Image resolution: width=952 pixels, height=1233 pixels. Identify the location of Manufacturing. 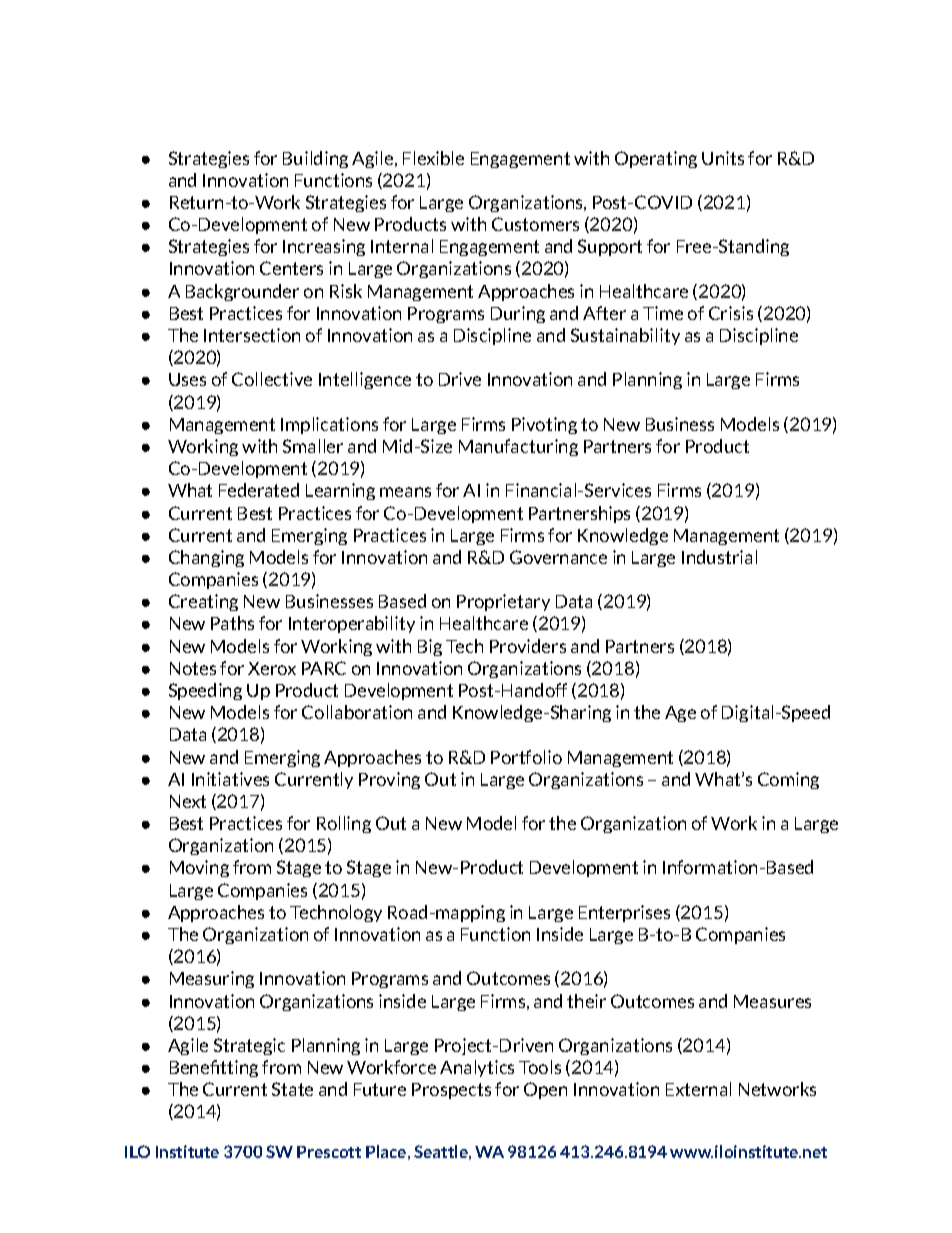
(518, 447).
